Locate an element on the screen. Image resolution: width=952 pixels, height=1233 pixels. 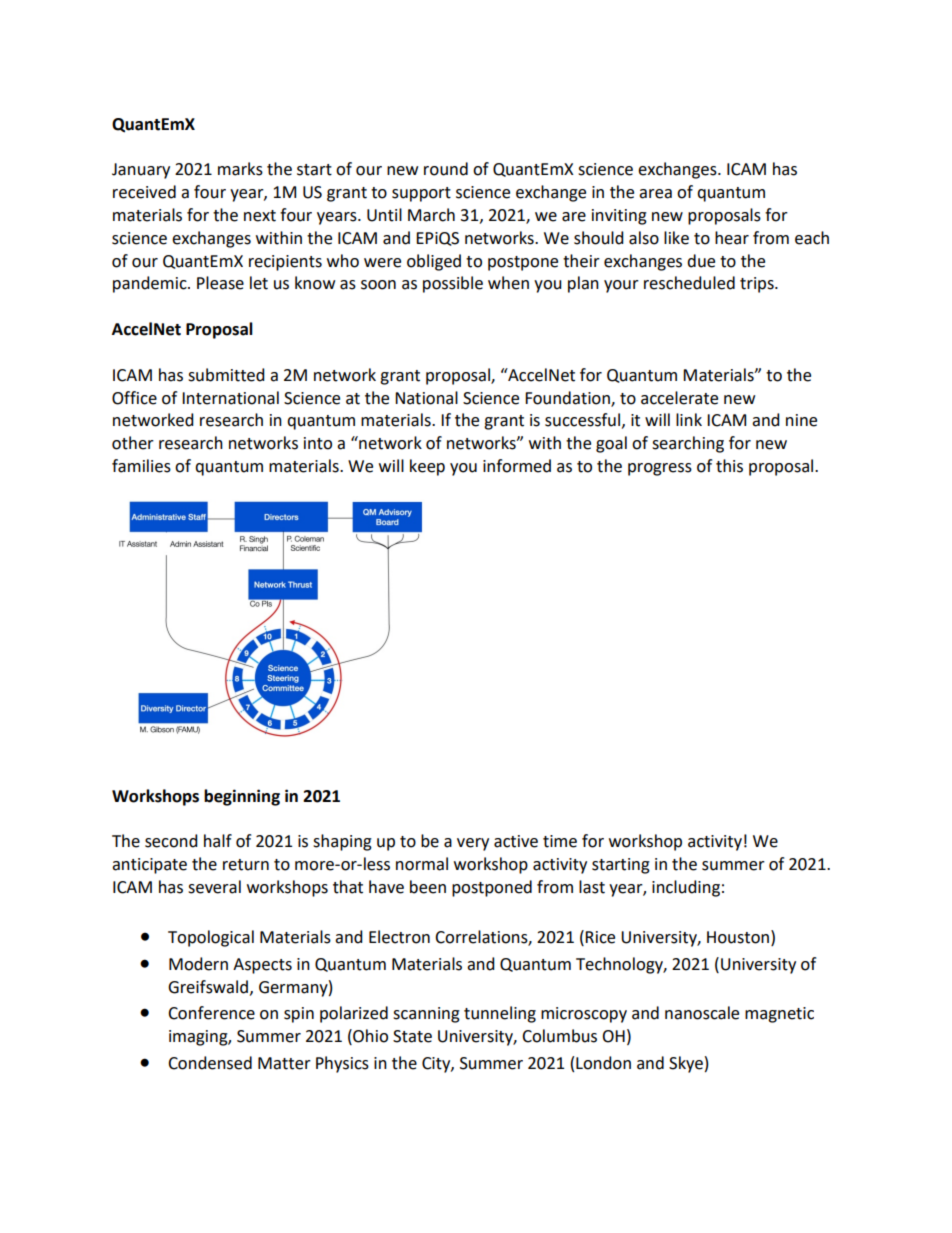
Conference is located at coordinates (211, 1013).
